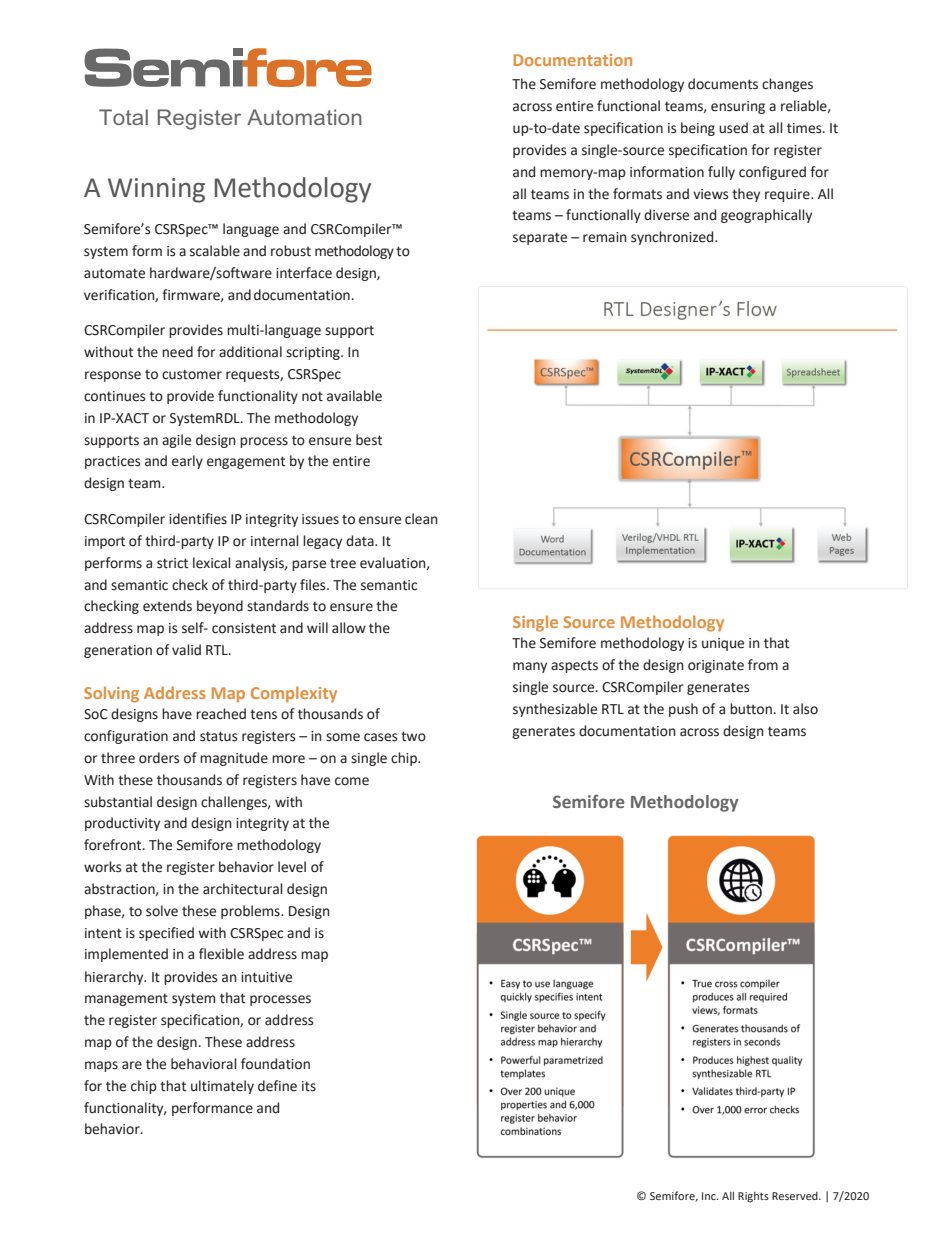  What do you see at coordinates (123, 117) in the screenshot?
I see `Total` at bounding box center [123, 117].
